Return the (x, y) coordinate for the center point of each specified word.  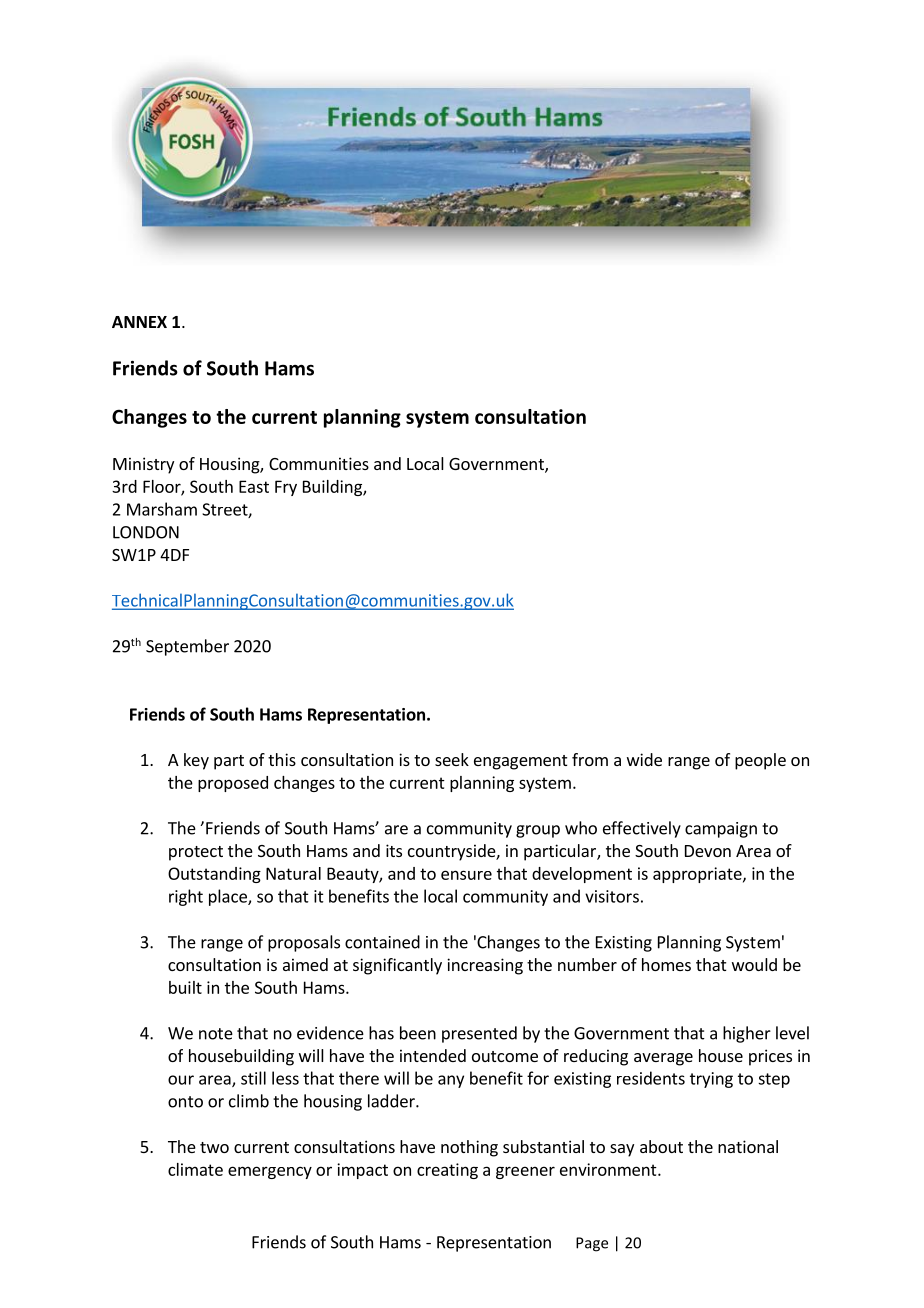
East (254, 486)
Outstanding (214, 875)
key (196, 761)
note (216, 1034)
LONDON (146, 532)
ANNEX (139, 322)
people (760, 761)
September (187, 647)
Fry (286, 488)
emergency (270, 1172)
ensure (466, 875)
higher (747, 1034)
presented (479, 1034)
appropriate (698, 875)
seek (452, 759)
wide (644, 759)
